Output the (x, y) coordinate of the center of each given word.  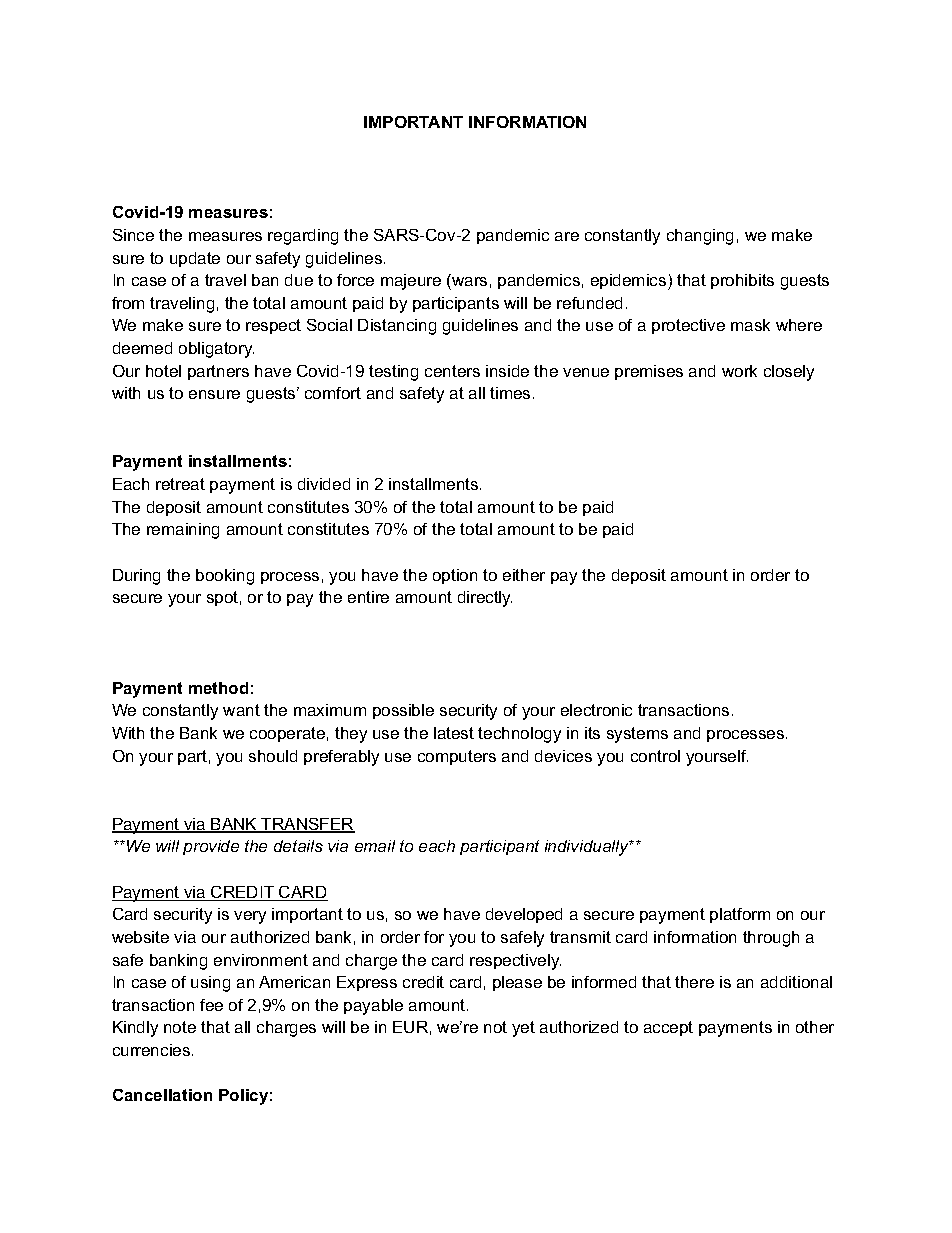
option (455, 576)
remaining (183, 531)
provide (211, 847)
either (524, 575)
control (655, 756)
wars (469, 281)
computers (457, 757)
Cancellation (162, 1095)
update (195, 259)
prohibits (742, 281)
